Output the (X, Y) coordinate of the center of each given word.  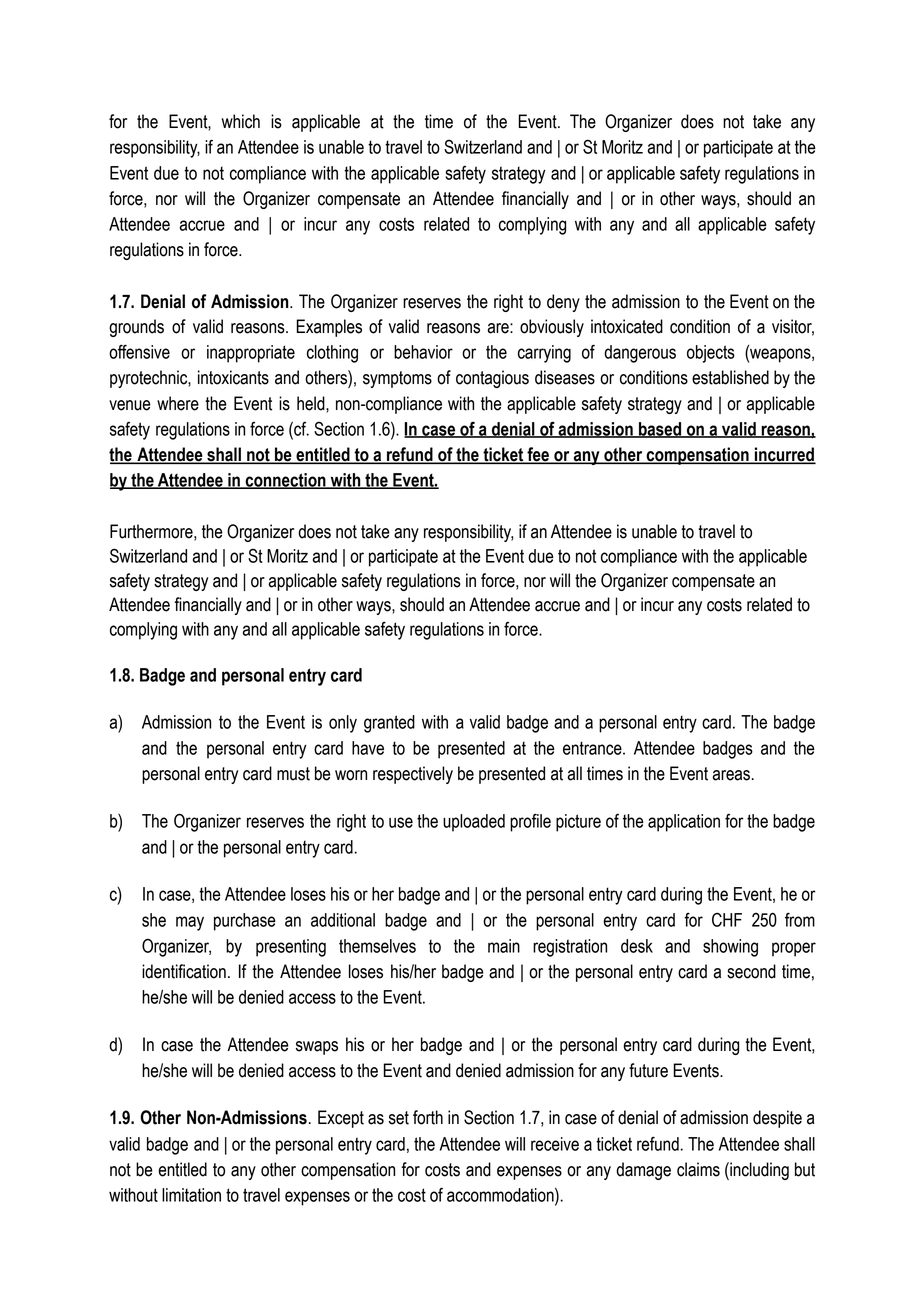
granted (389, 724)
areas (731, 775)
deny (563, 303)
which (241, 121)
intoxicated (627, 326)
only (343, 724)
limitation (191, 1195)
